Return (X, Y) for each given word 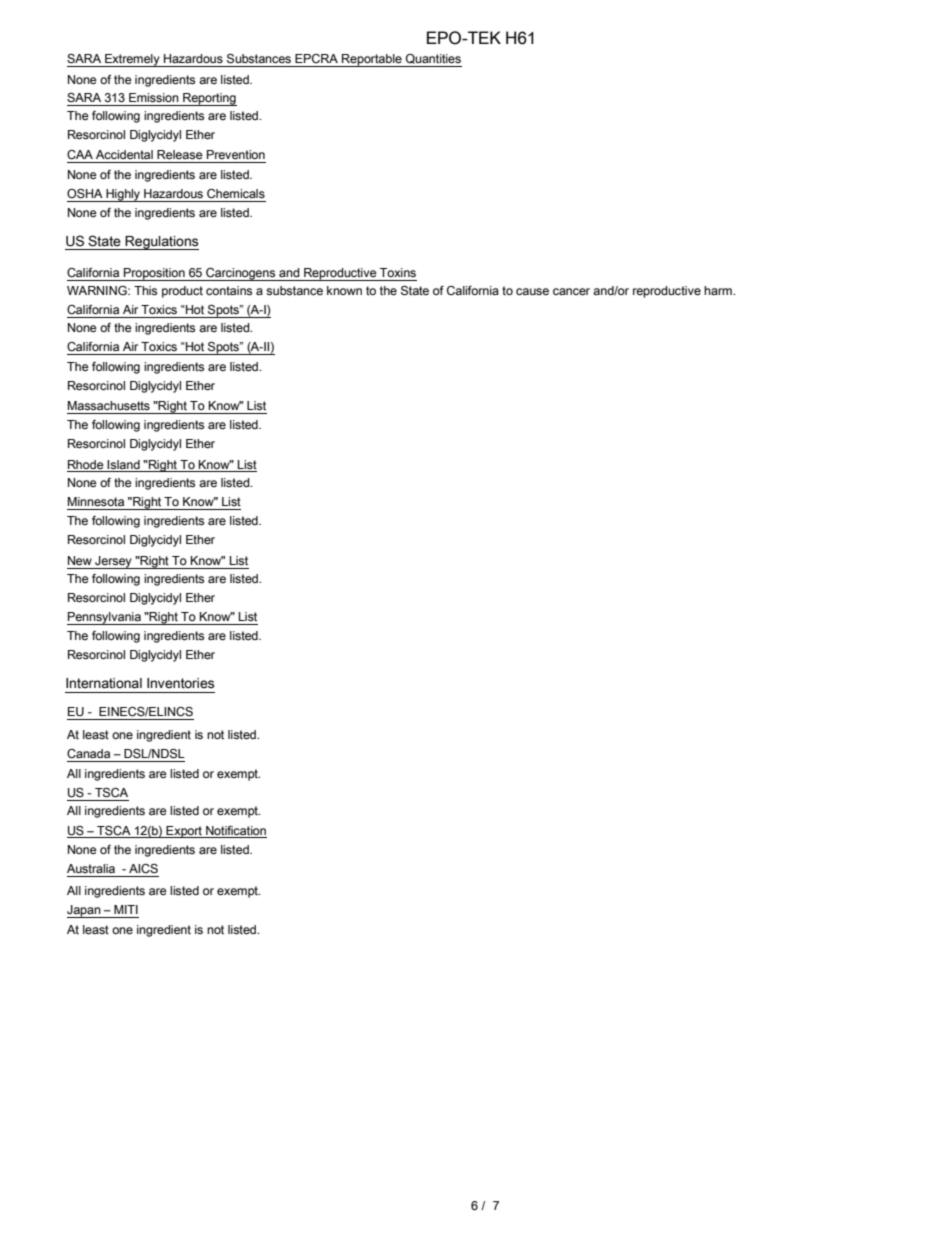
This (145, 291)
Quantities (433, 59)
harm (719, 290)
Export (184, 832)
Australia (91, 868)
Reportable (372, 60)
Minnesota (96, 502)
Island (123, 465)
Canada (88, 753)
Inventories (180, 683)
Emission (154, 98)
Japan (85, 911)
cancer (571, 292)
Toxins (398, 272)
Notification (236, 831)
